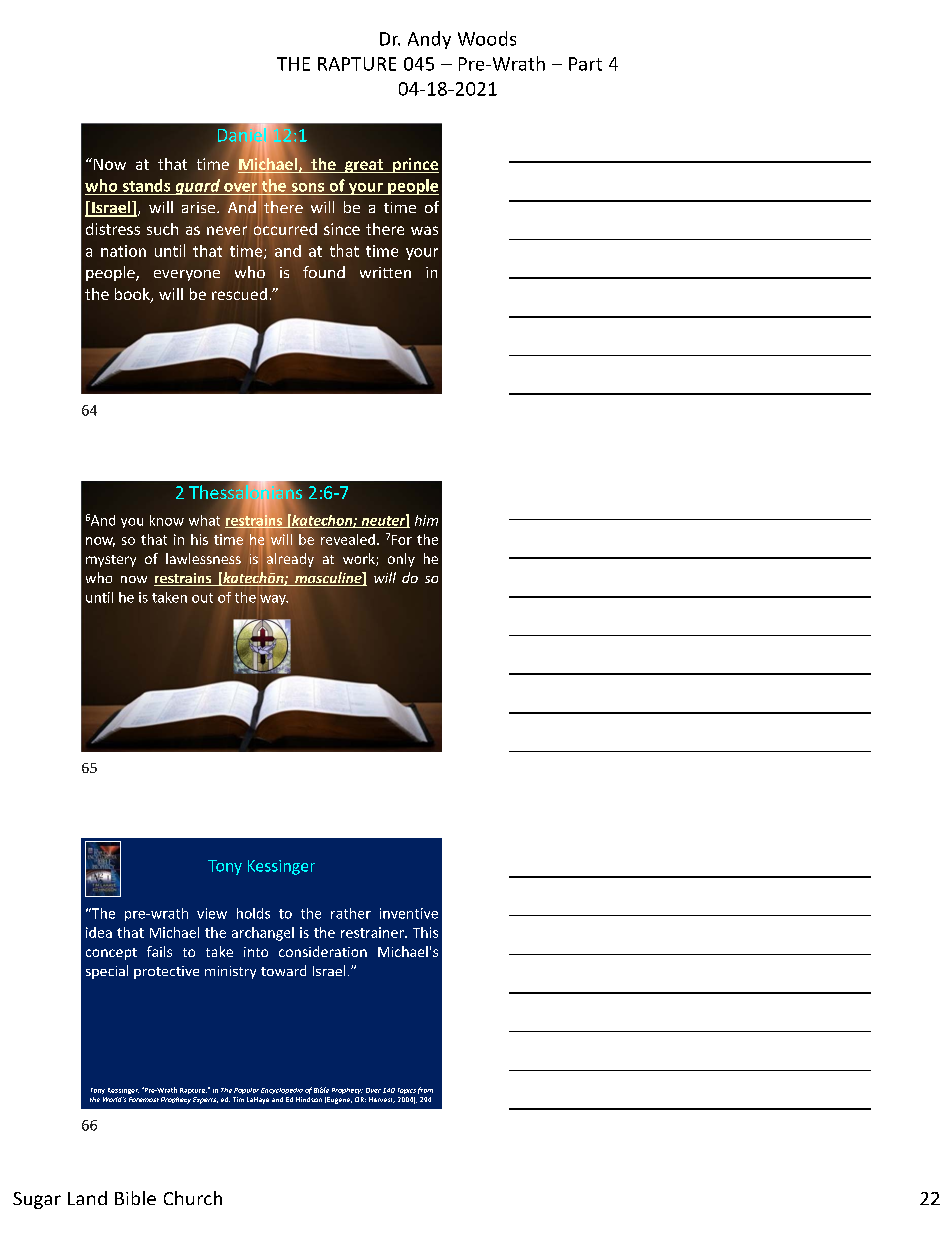  What do you see at coordinates (133, 295) in the page?
I see `book` at bounding box center [133, 295].
